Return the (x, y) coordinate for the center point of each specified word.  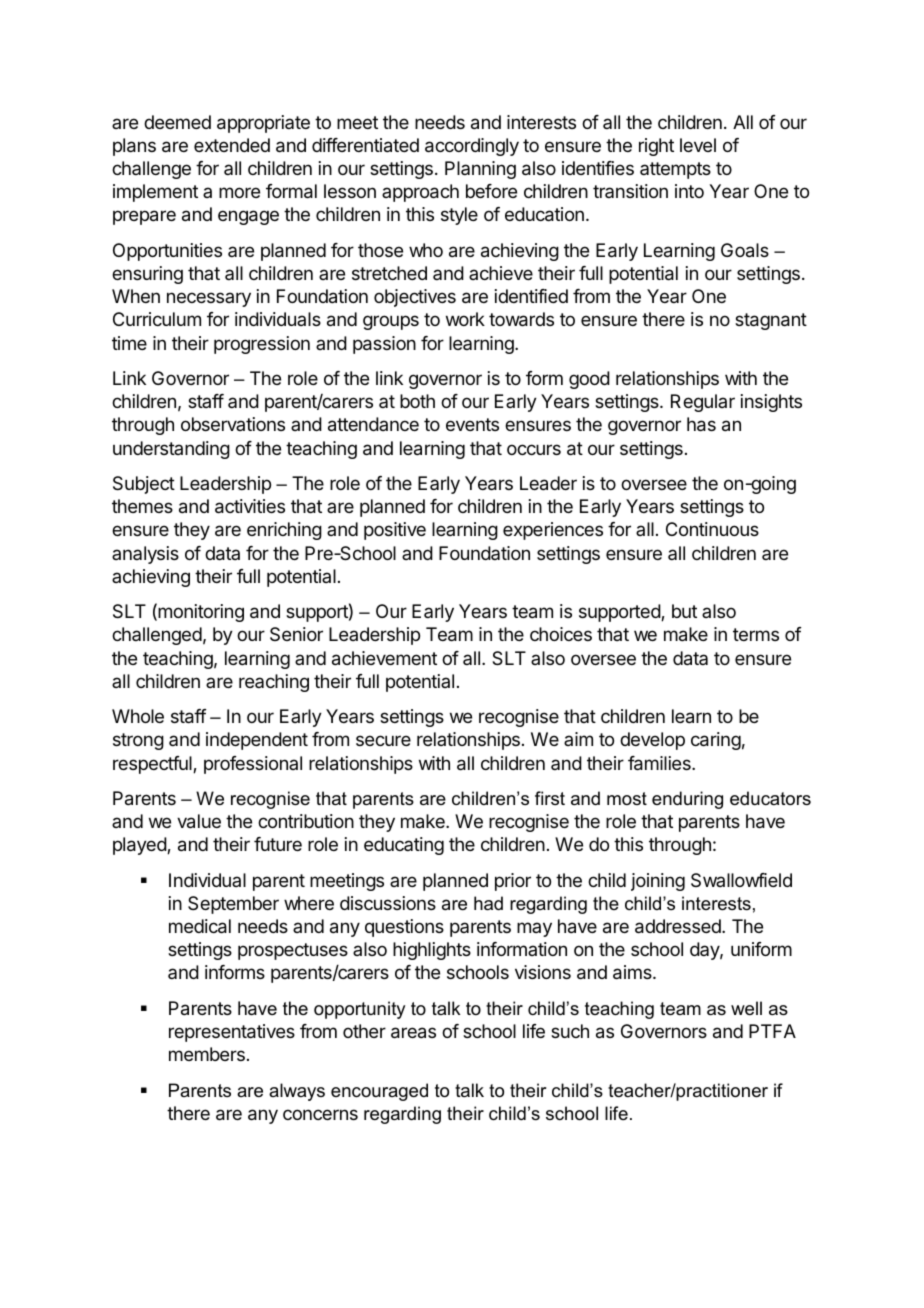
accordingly (472, 147)
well (746, 1008)
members (207, 1054)
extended (232, 145)
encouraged (379, 1092)
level (698, 145)
